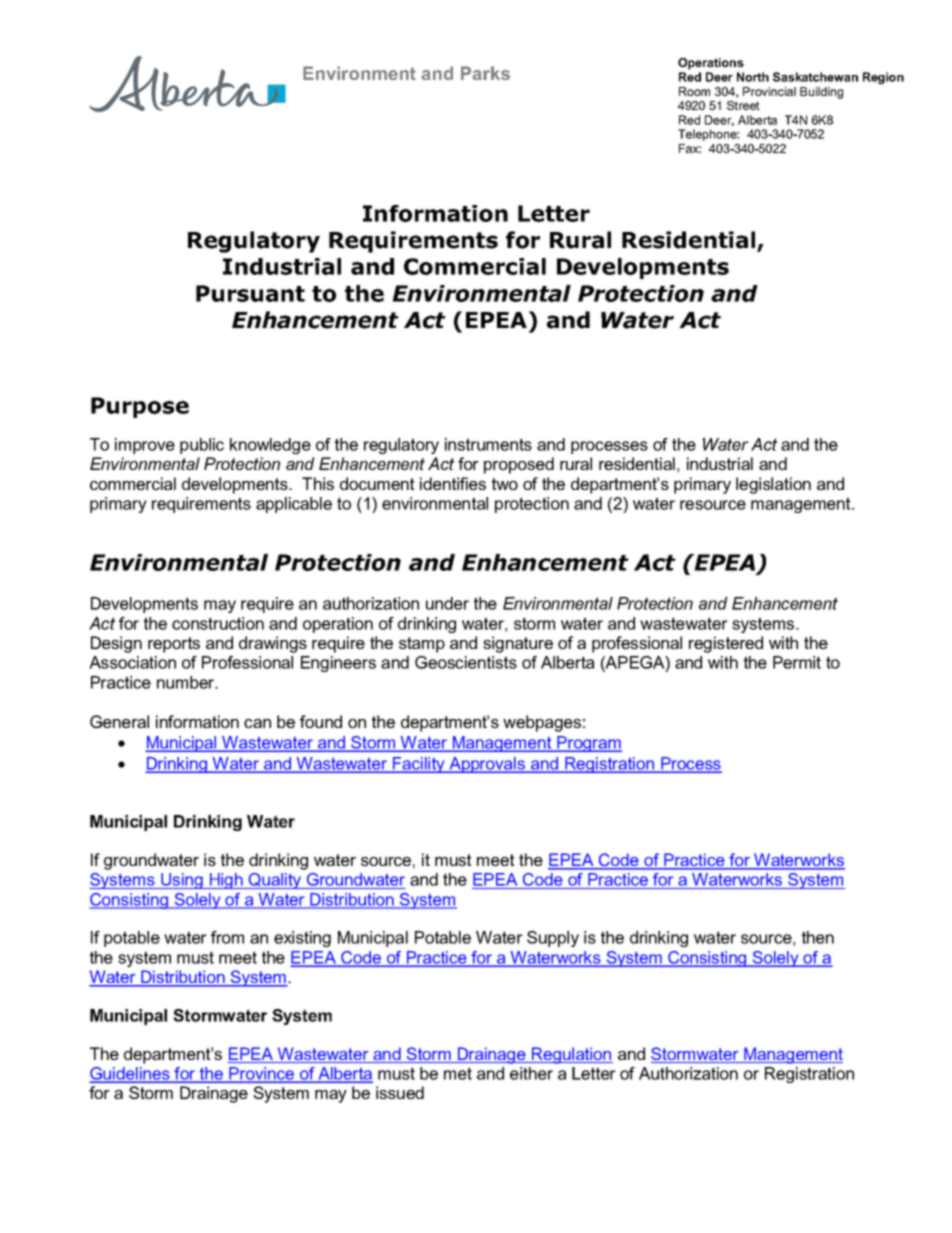  I want to click on construction, so click(218, 623).
